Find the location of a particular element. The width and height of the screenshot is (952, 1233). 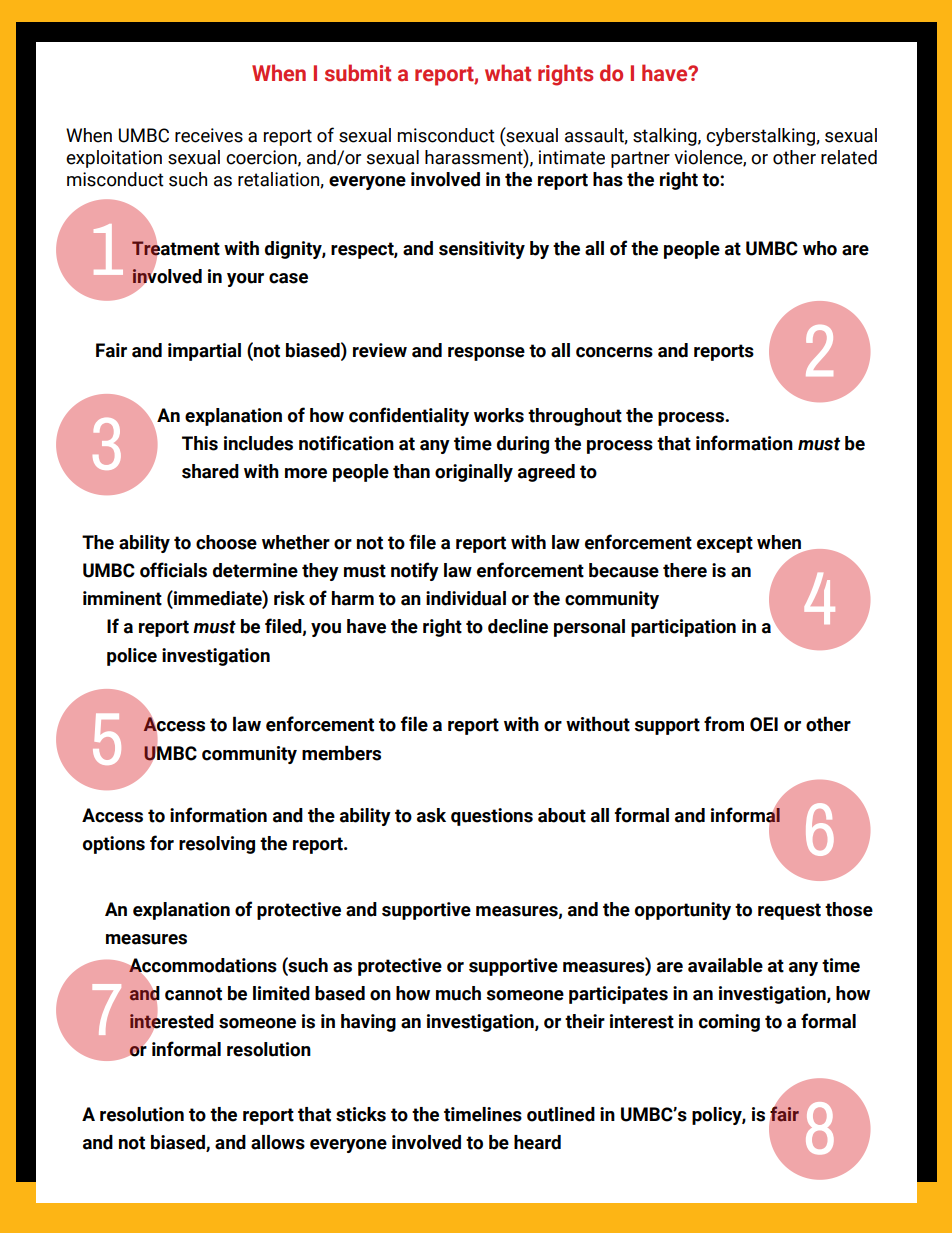

This is located at coordinates (200, 443).
